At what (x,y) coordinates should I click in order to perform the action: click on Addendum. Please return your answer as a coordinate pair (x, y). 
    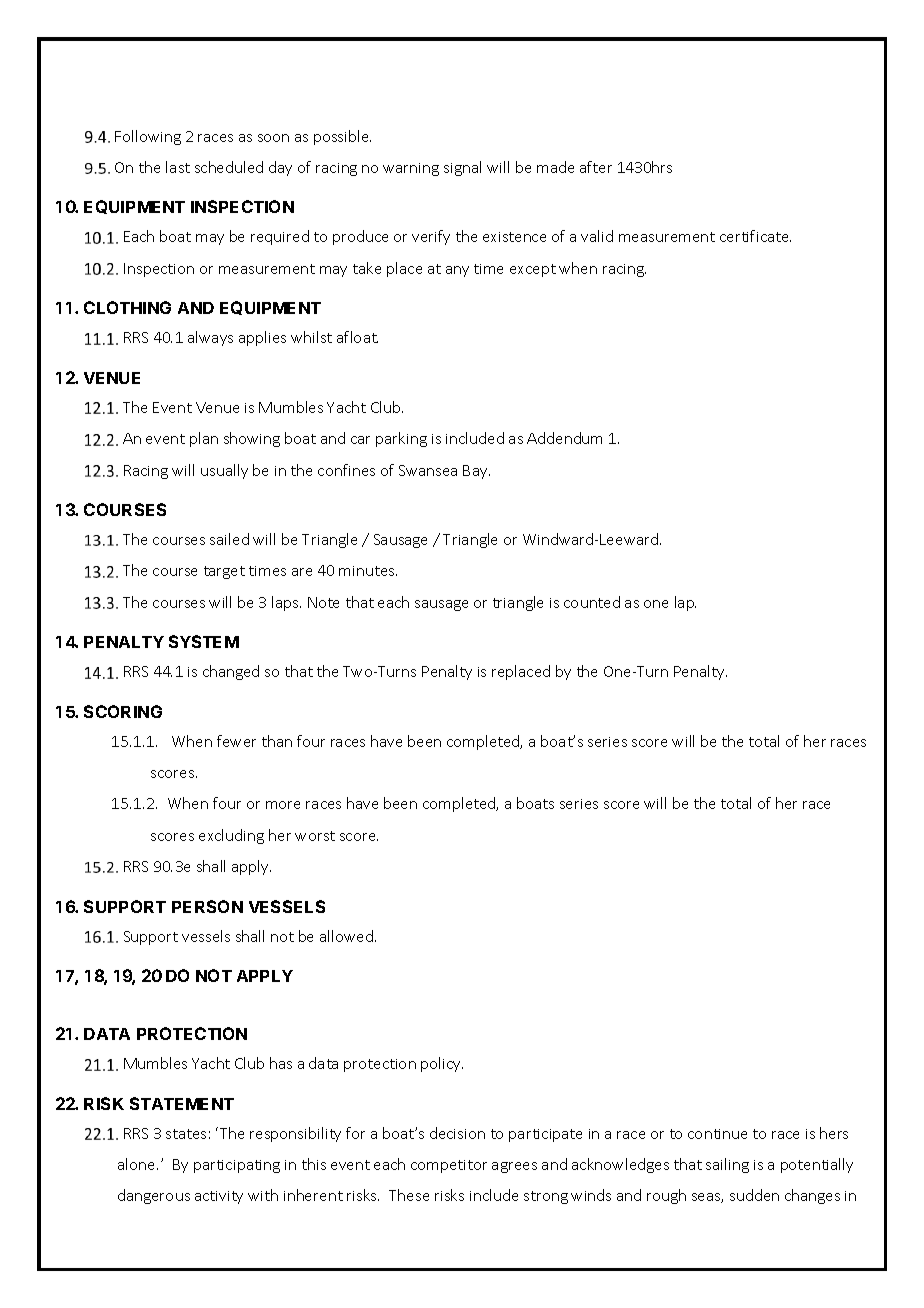
    Looking at the image, I should click on (564, 438).
